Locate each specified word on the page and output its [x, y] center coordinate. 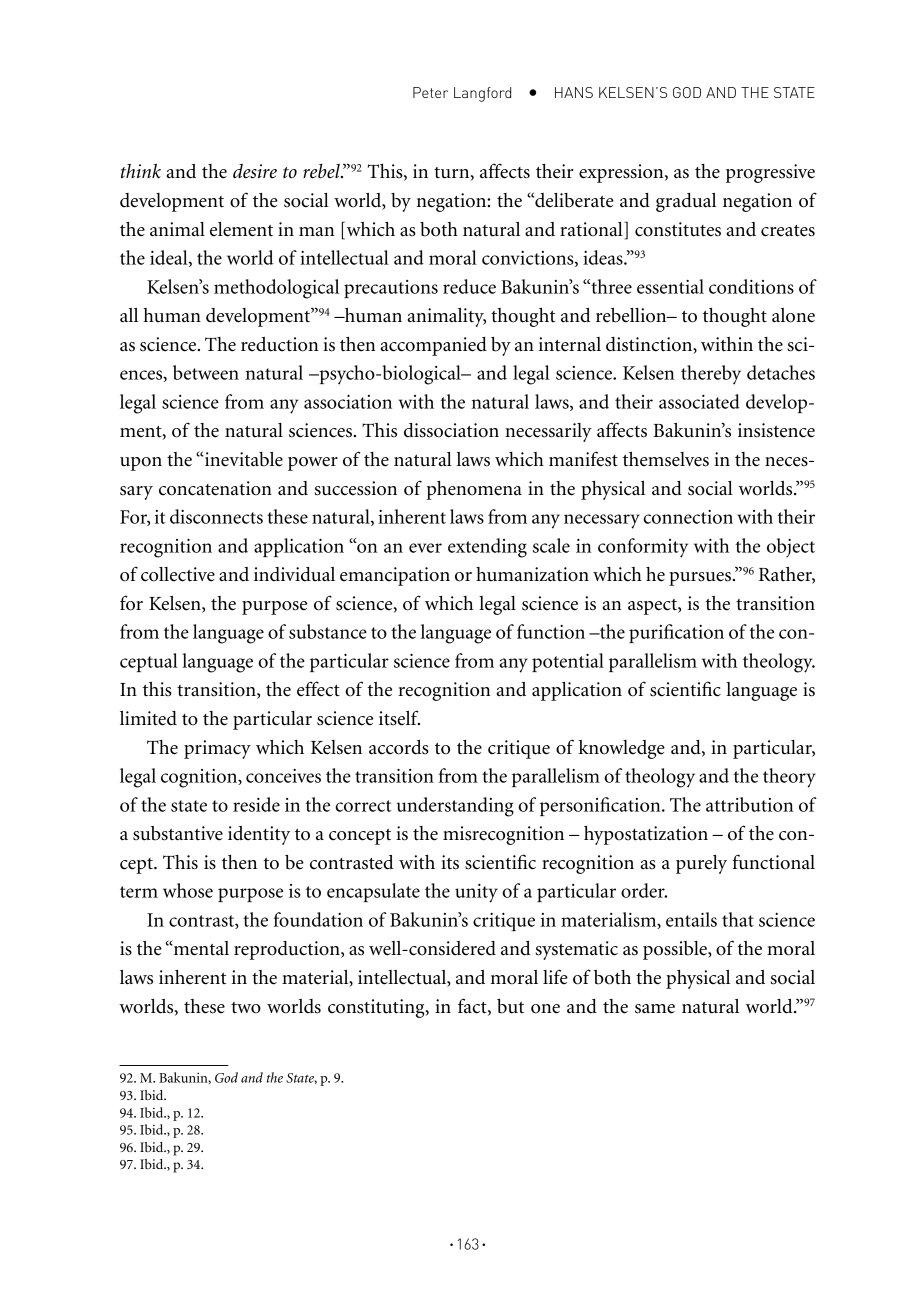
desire [255, 171]
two [246, 1008]
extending [487, 548]
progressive [770, 173]
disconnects [216, 516]
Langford [482, 94]
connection [688, 517]
